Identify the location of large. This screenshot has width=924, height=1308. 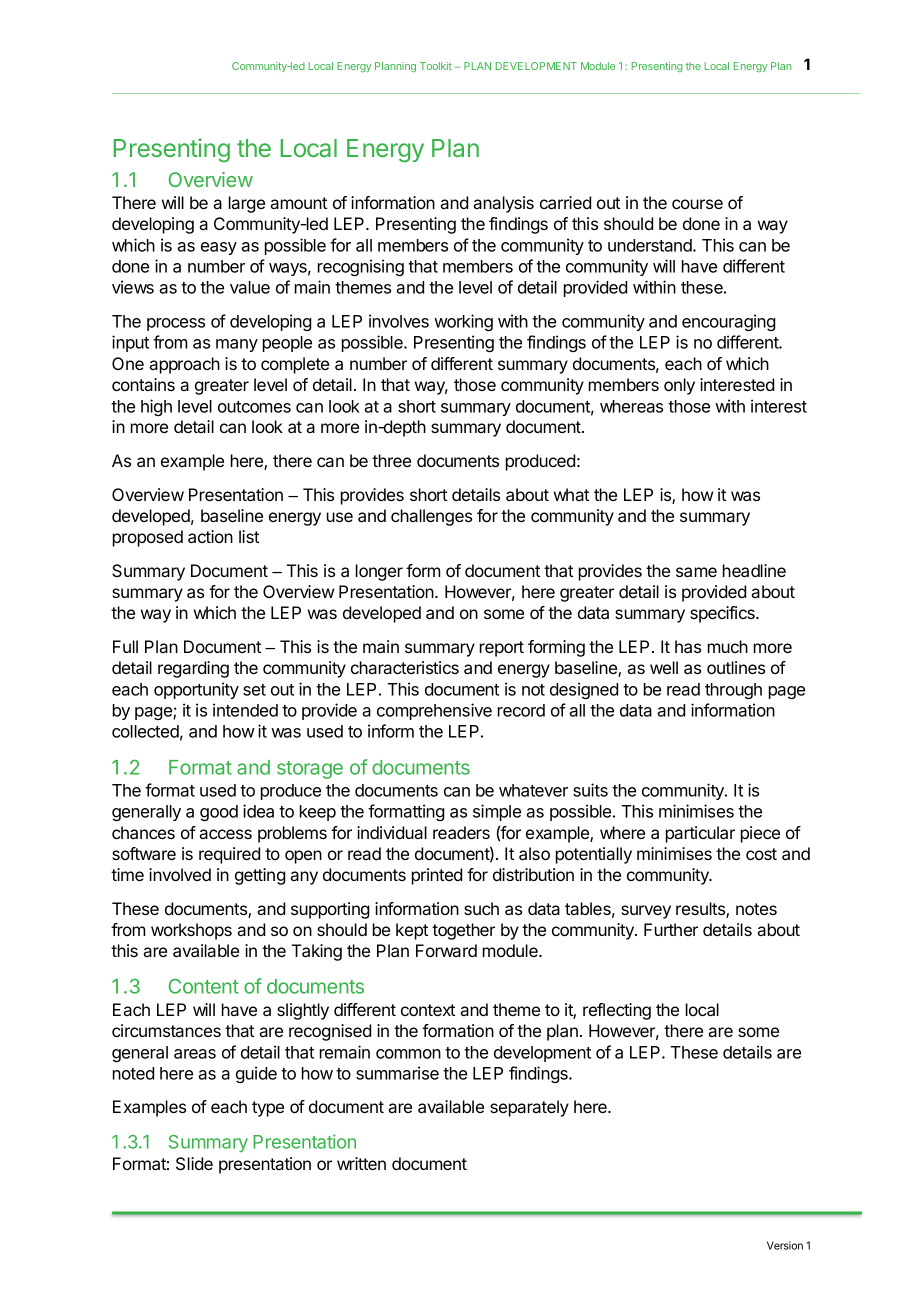
(247, 204).
